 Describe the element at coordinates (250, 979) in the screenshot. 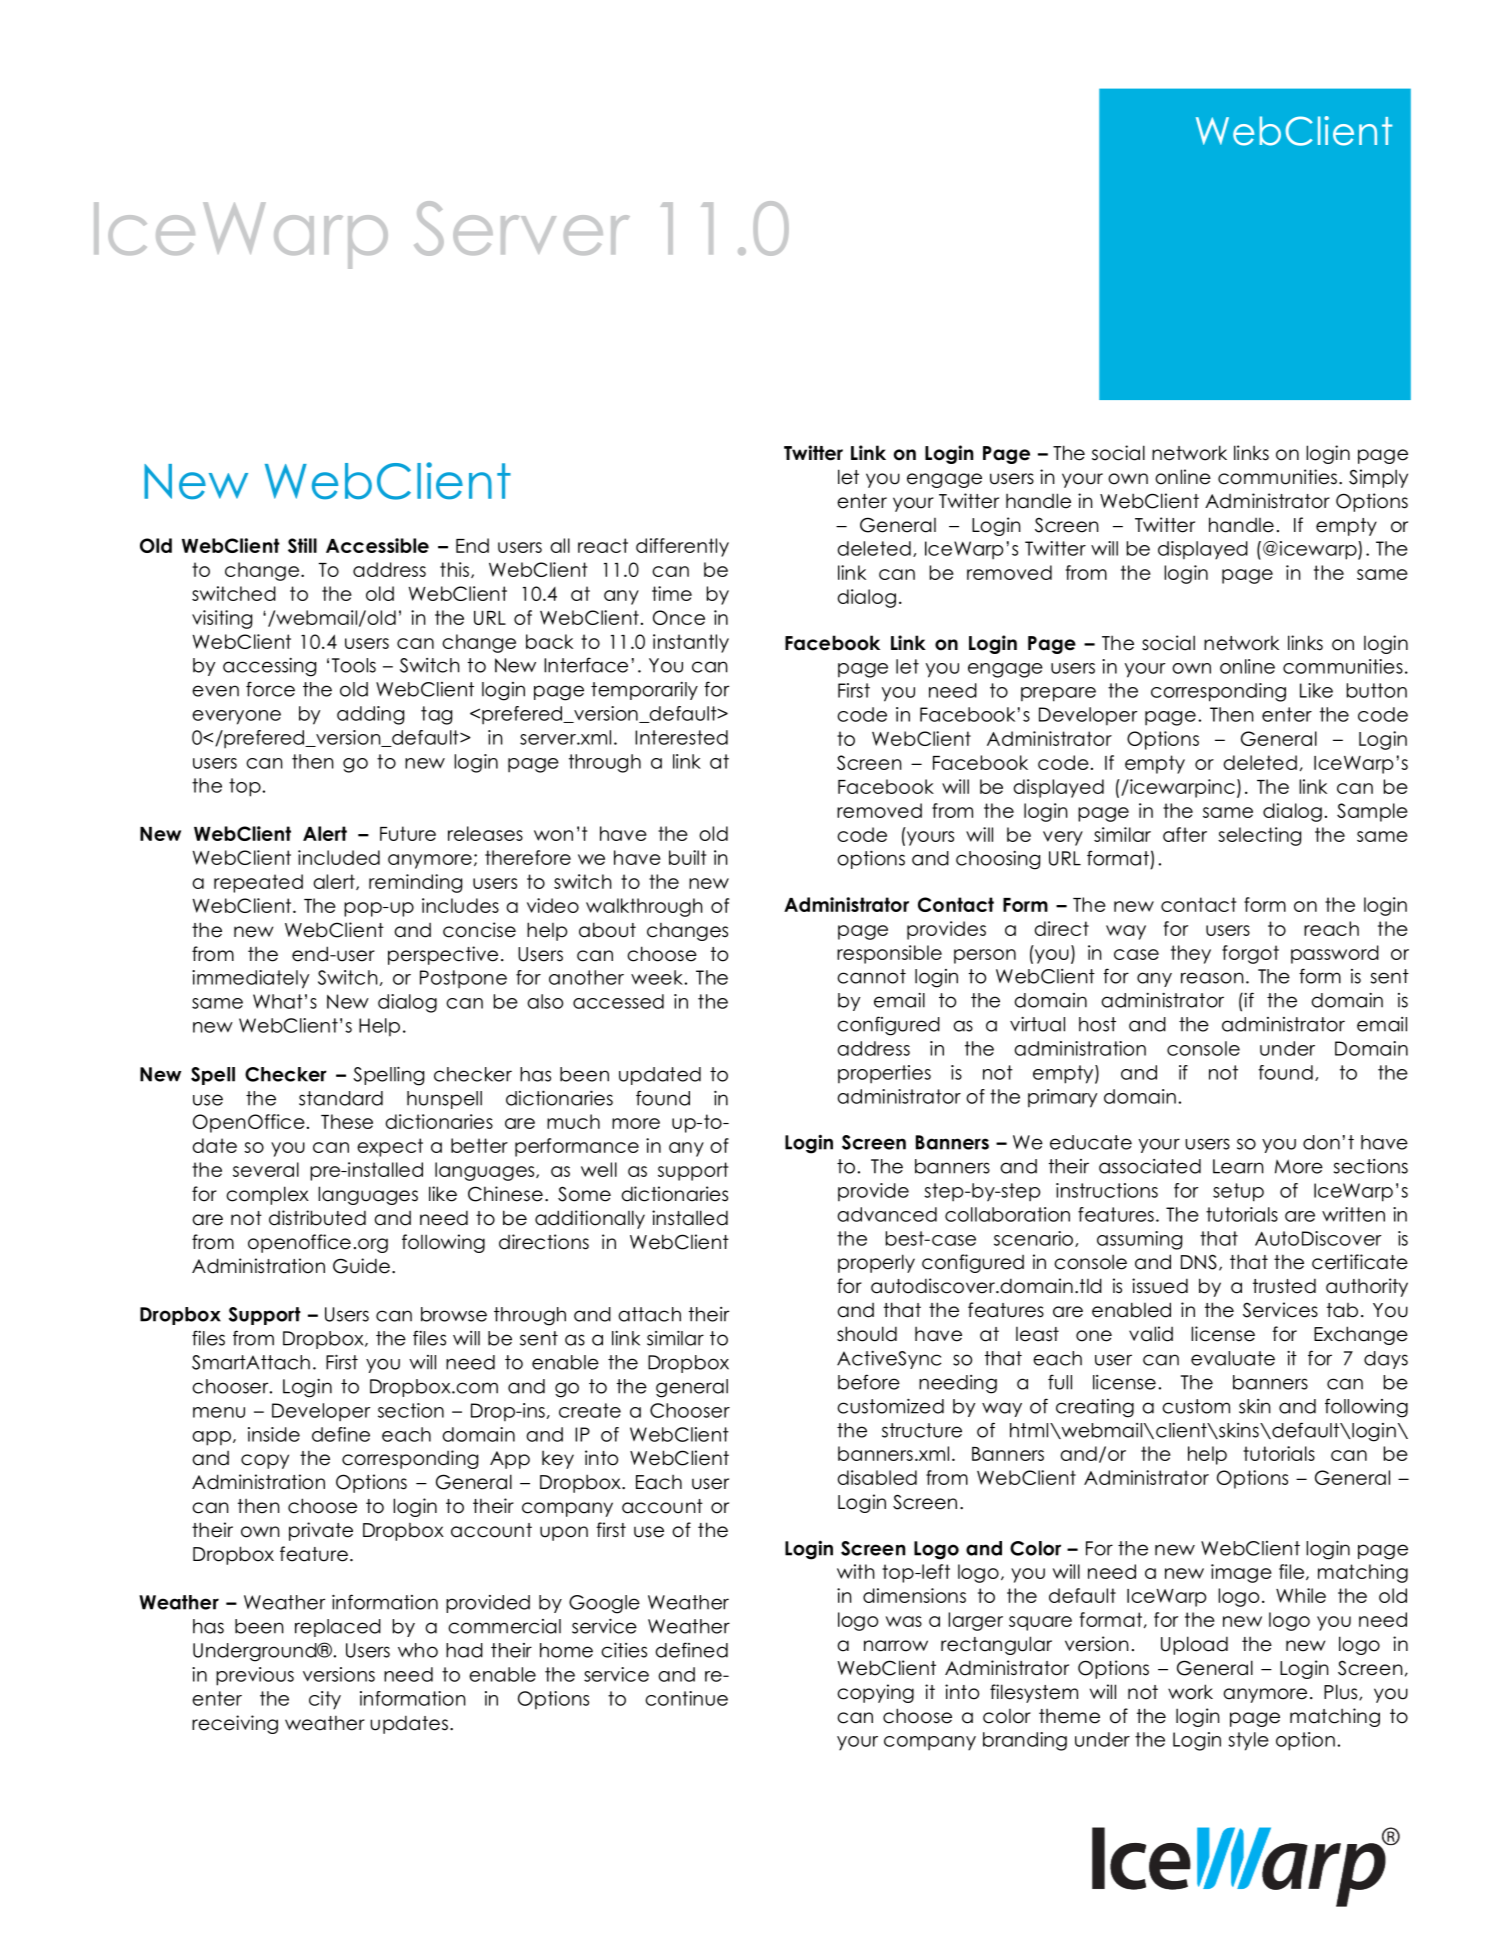

I see `immediately` at that location.
